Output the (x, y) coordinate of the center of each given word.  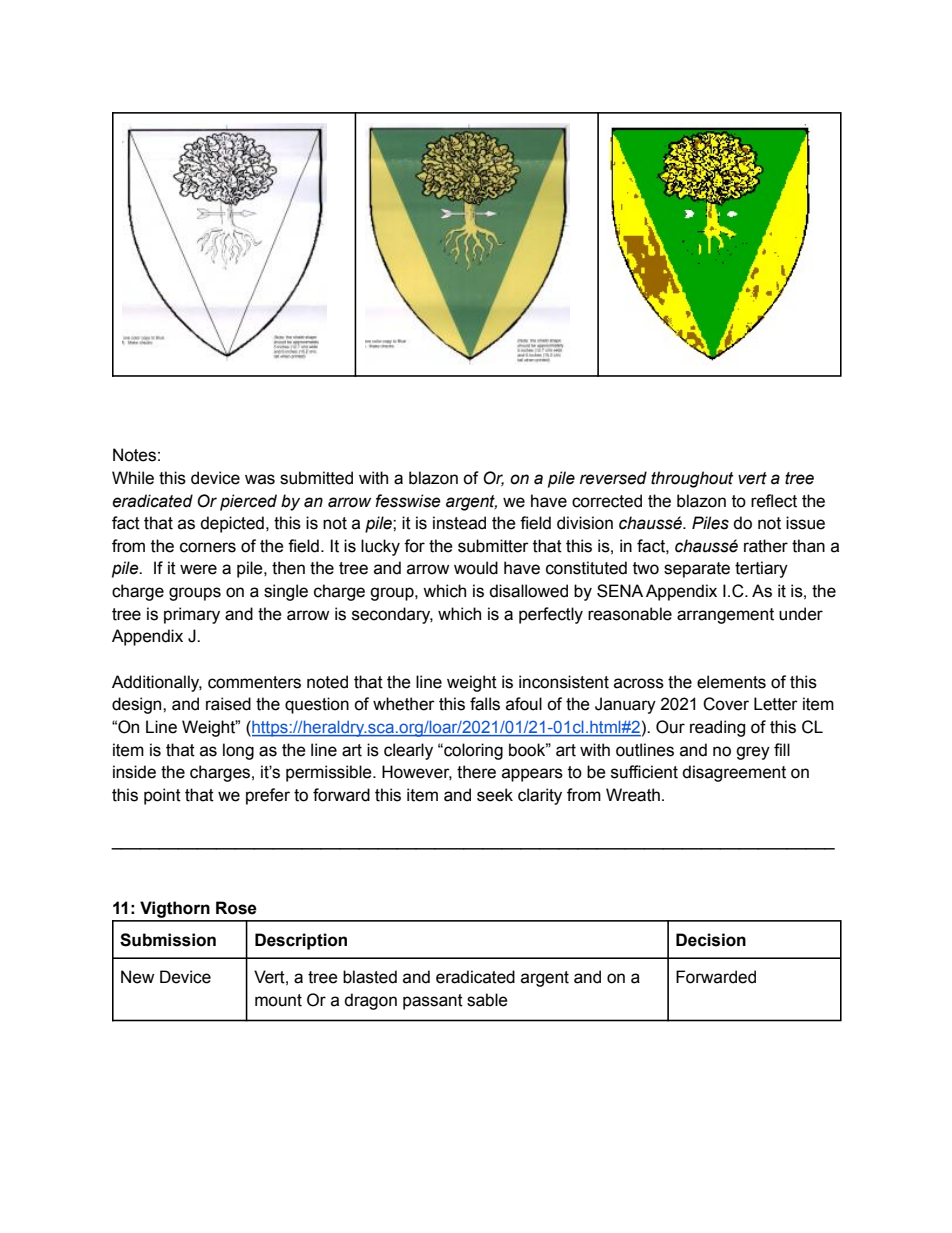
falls (485, 704)
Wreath (633, 795)
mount (278, 1000)
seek (495, 795)
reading (717, 728)
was (260, 479)
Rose (236, 908)
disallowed (528, 591)
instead (459, 523)
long (238, 751)
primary (192, 615)
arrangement (725, 616)
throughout (692, 479)
